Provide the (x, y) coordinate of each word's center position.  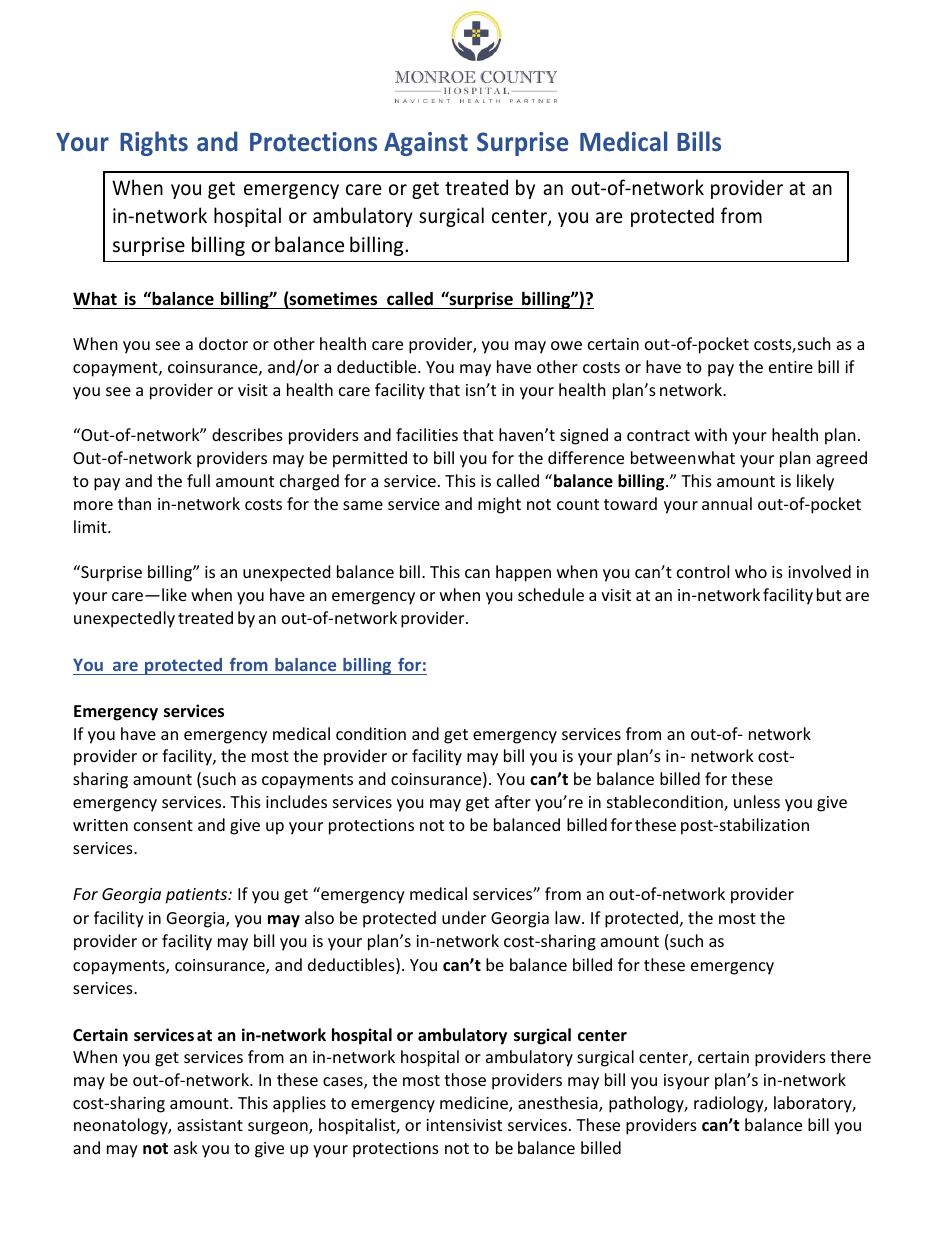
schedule (551, 594)
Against (426, 144)
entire (791, 367)
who (751, 571)
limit (91, 526)
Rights (154, 143)
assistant (210, 1125)
